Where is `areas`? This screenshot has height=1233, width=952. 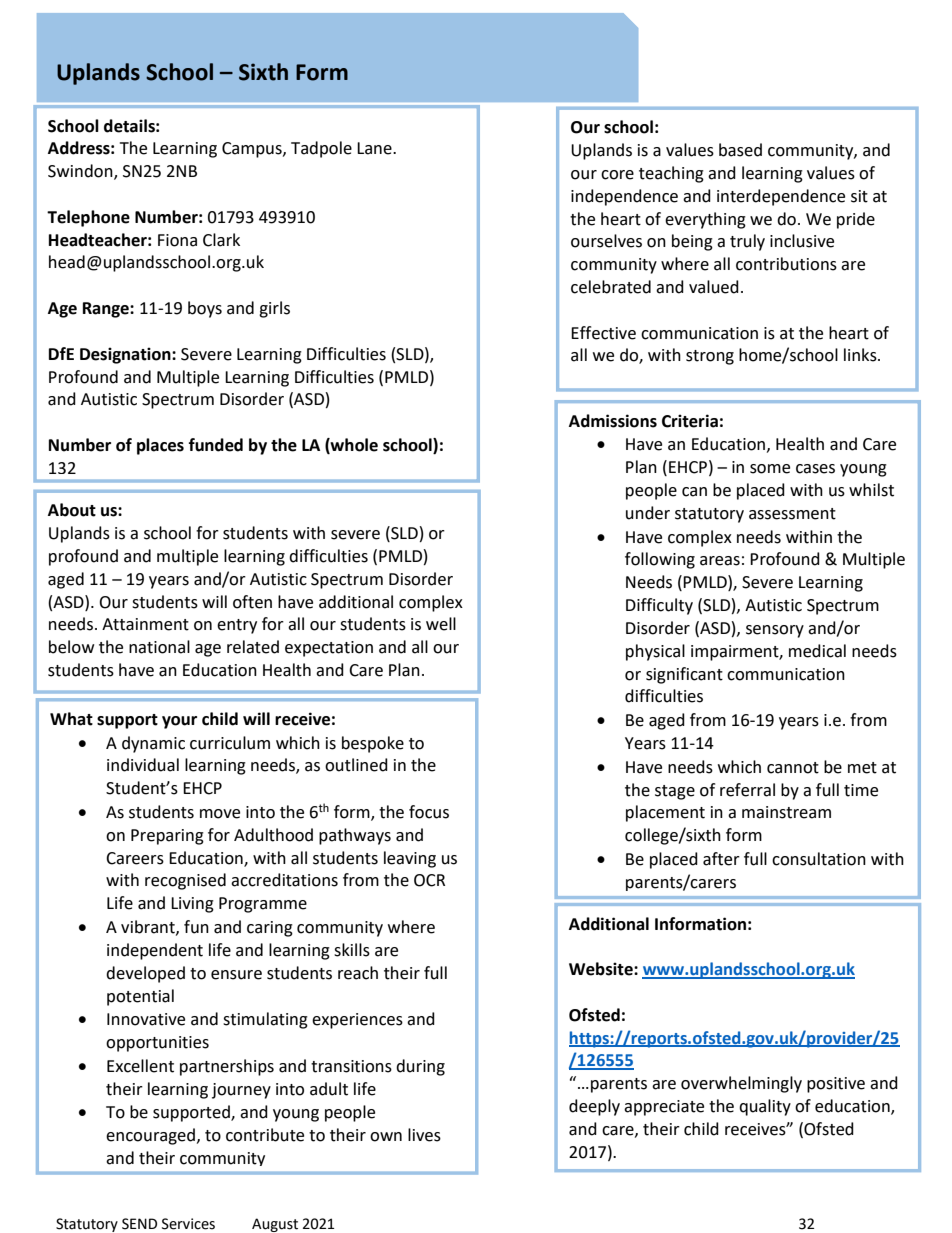
areas is located at coordinates (720, 561).
